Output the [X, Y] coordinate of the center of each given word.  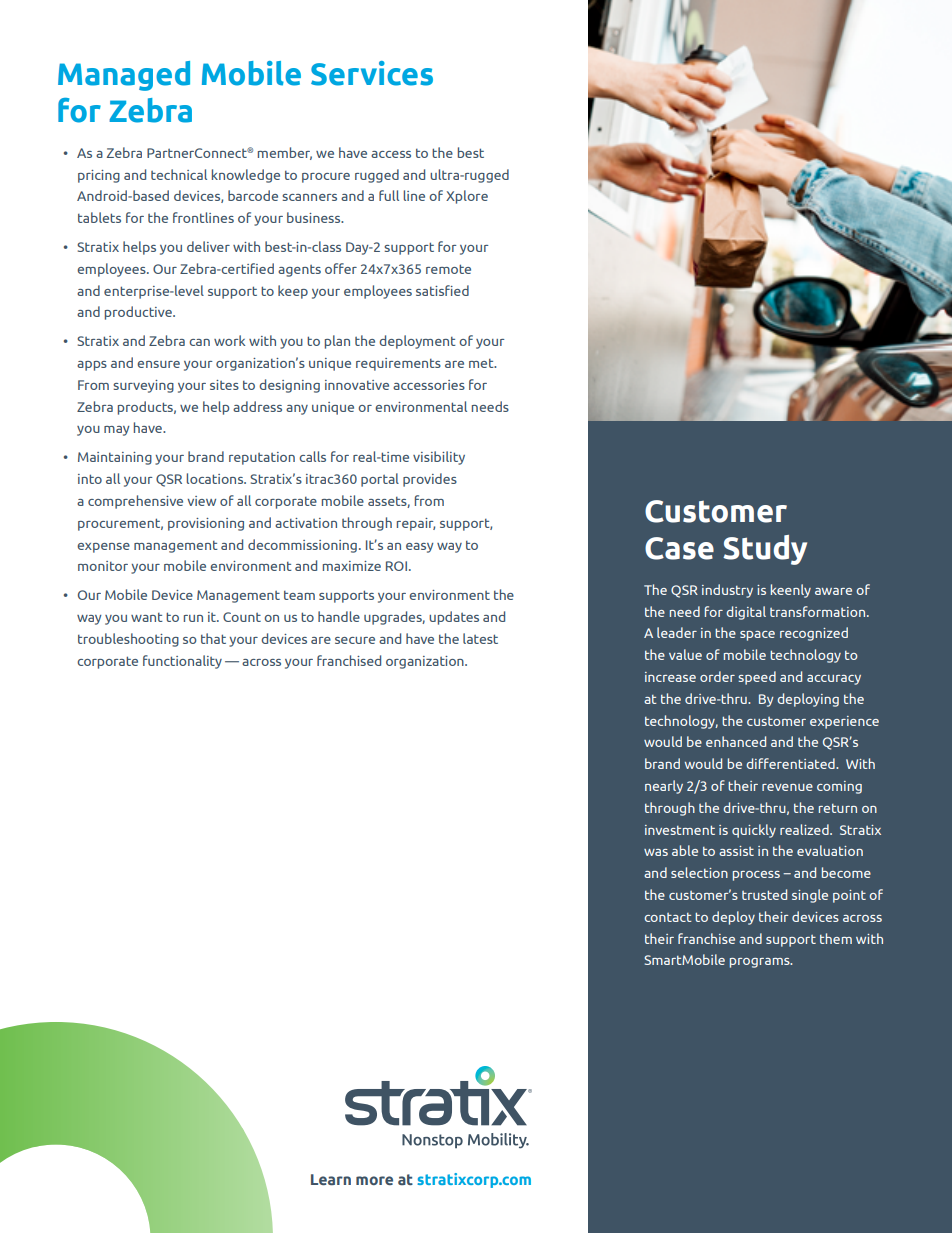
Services [372, 73]
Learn [331, 1179]
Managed [124, 76]
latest [480, 638]
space [757, 636]
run [193, 618]
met [482, 363]
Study [765, 550]
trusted [764, 894]
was [656, 852]
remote [448, 269]
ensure [158, 364]
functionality [182, 662]
